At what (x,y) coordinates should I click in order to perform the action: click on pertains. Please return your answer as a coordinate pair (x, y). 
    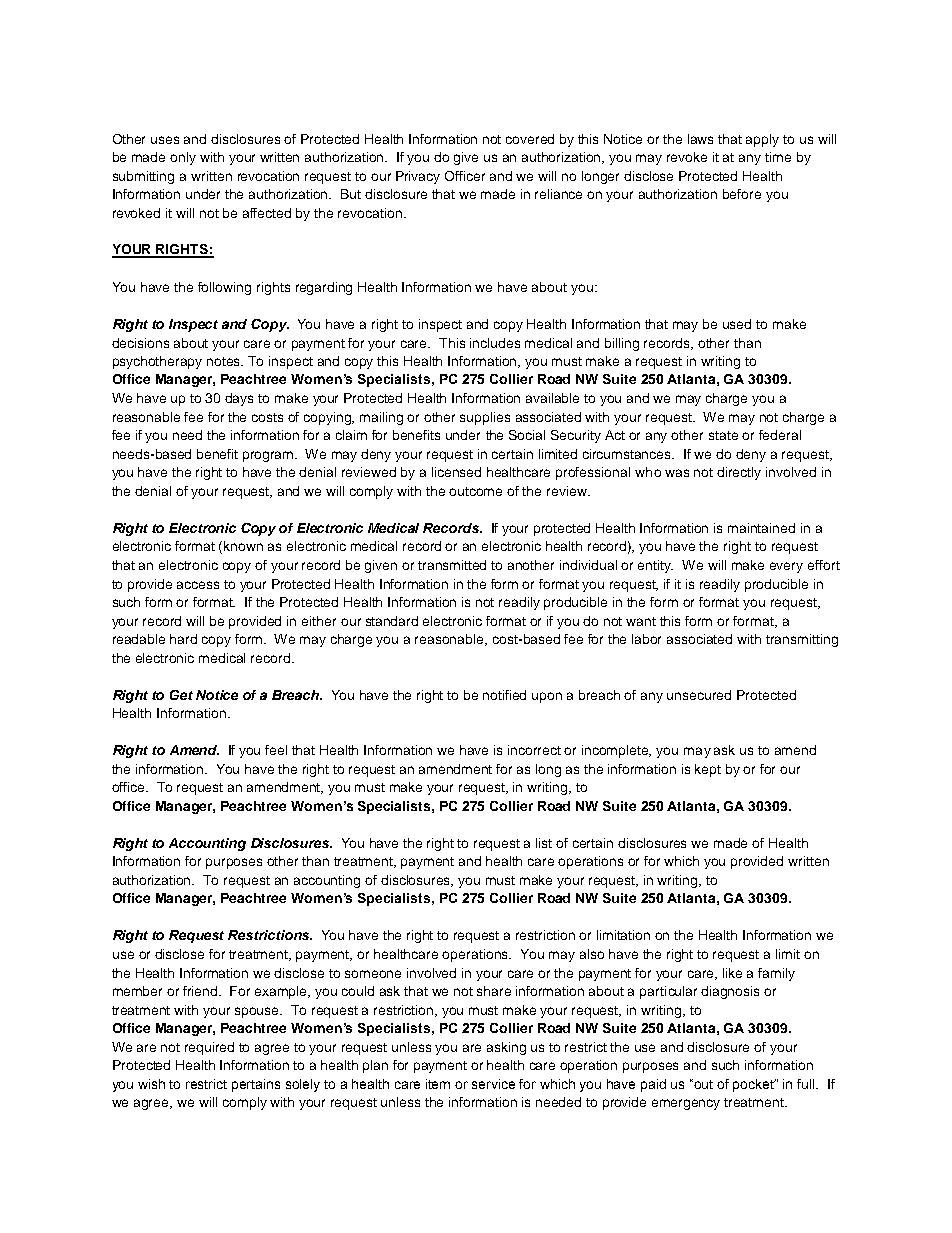
    Looking at the image, I should click on (256, 1085).
